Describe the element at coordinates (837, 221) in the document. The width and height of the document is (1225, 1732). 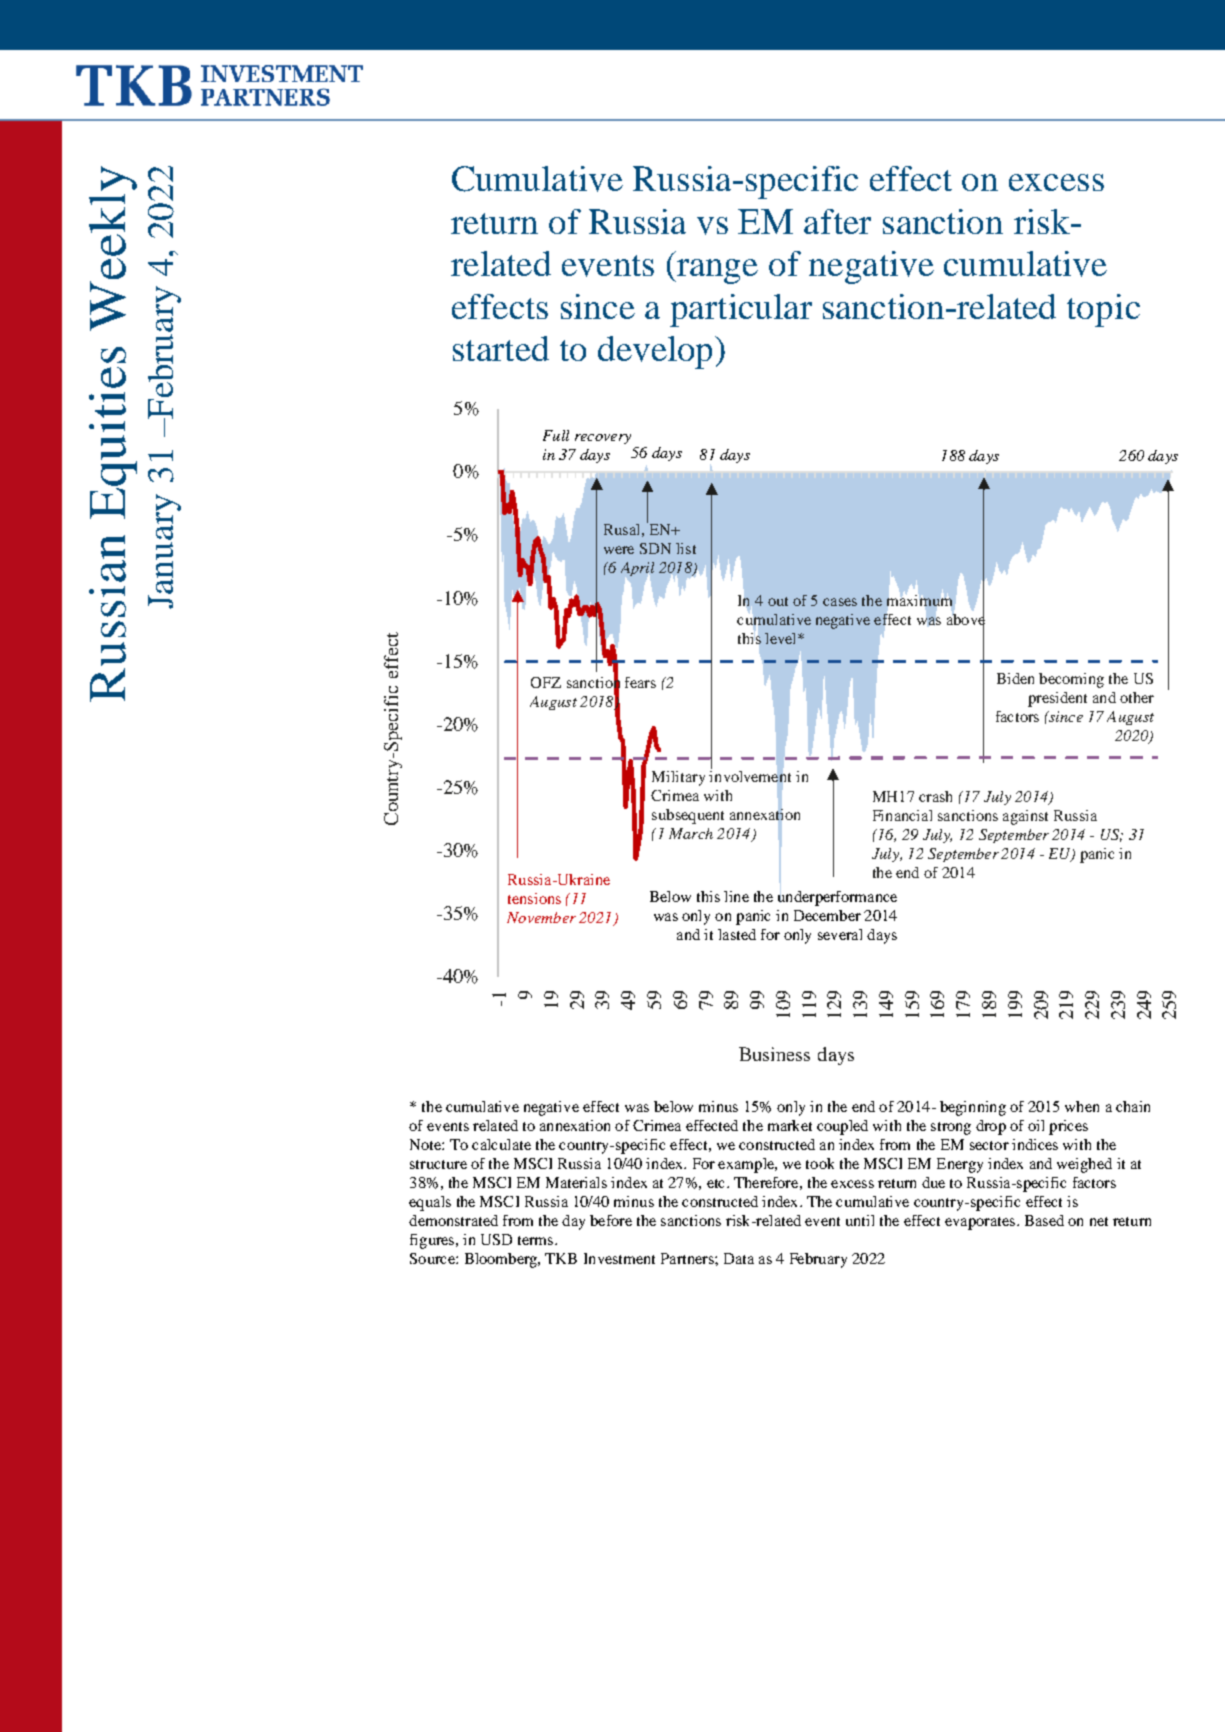
I see `after` at that location.
